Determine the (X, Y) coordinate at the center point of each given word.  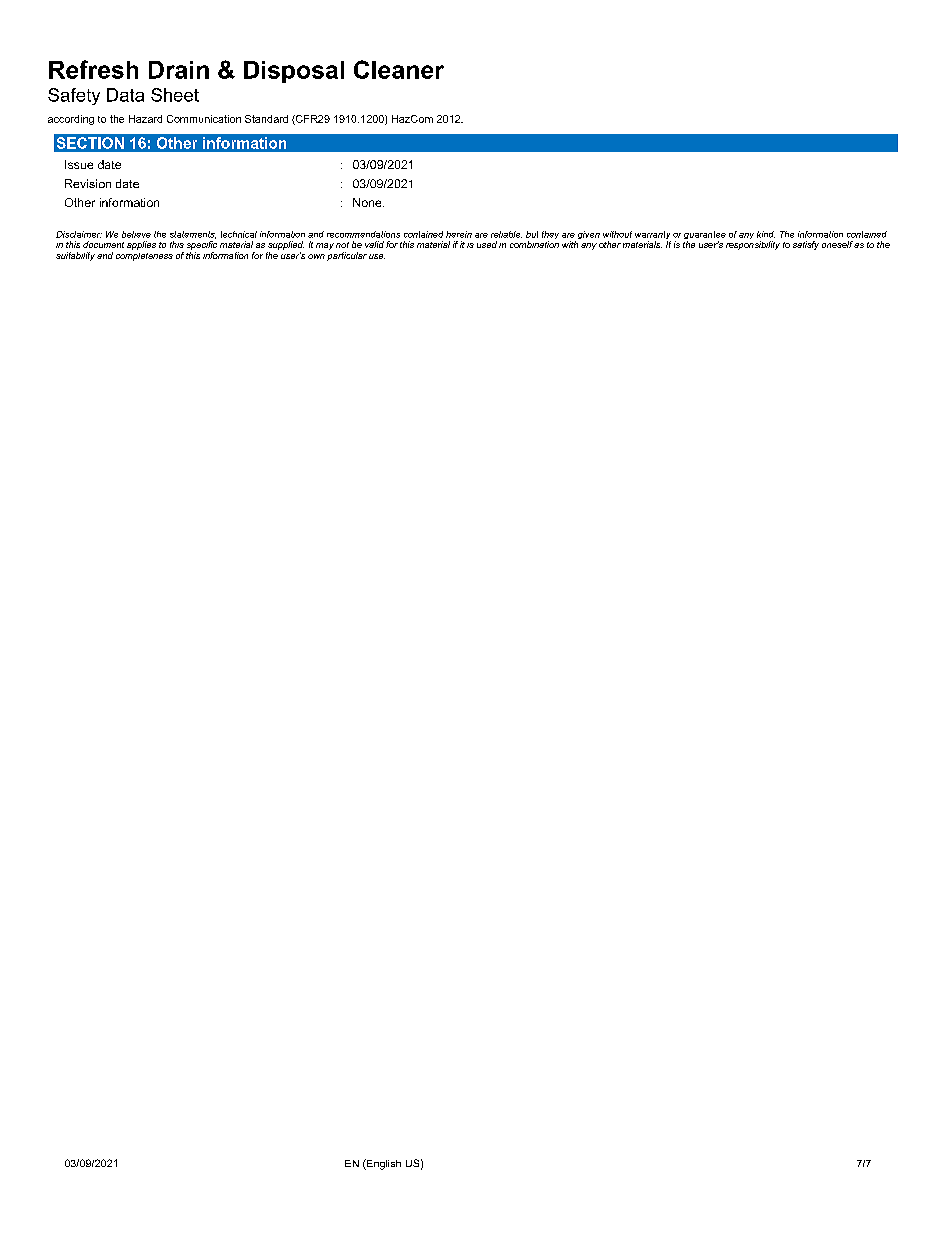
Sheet (175, 95)
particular (347, 256)
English (383, 1164)
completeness (144, 257)
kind (766, 234)
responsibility (753, 245)
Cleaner (399, 69)
